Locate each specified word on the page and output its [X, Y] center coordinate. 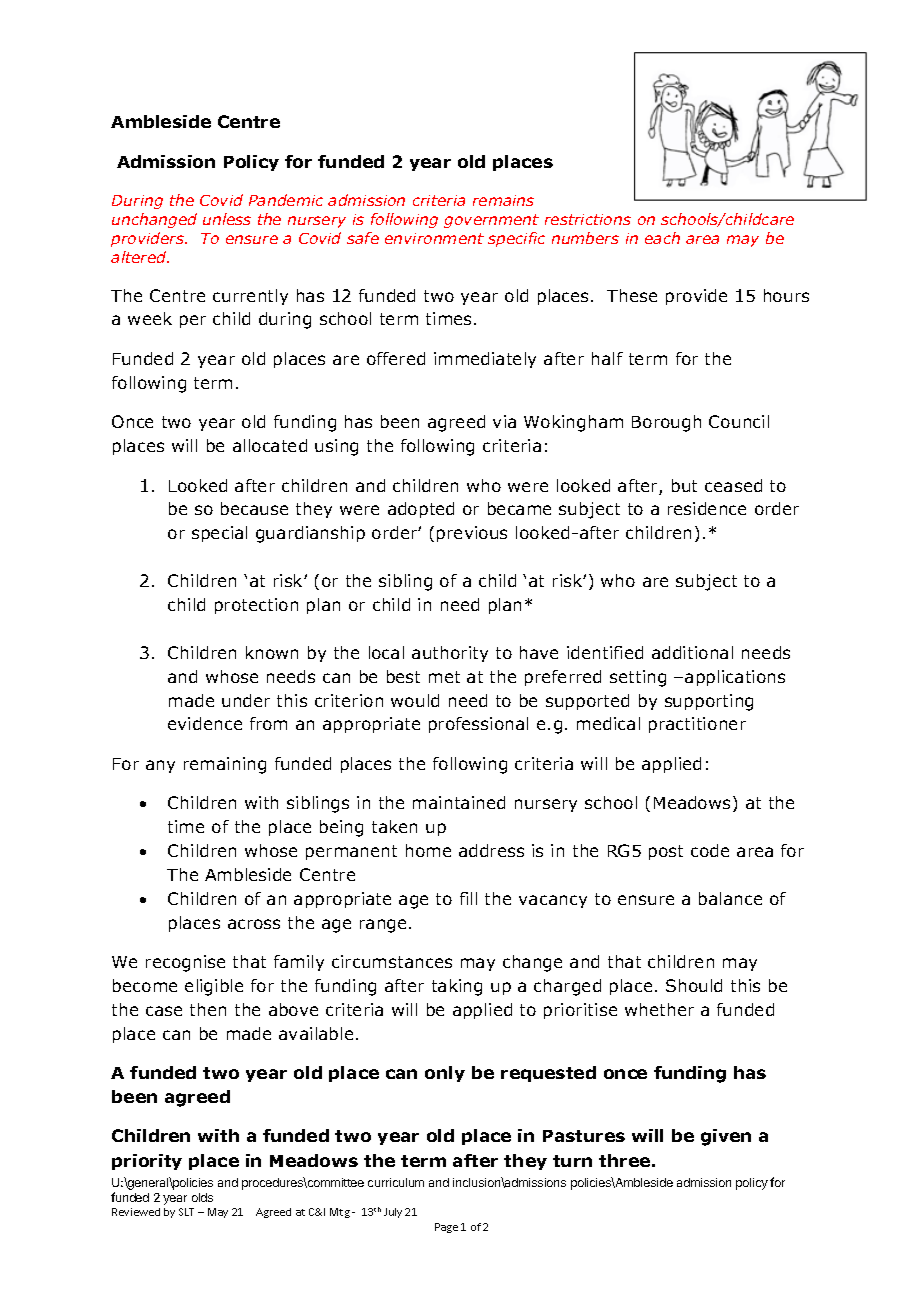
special [219, 534]
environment [434, 238]
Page [446, 1228]
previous [472, 534]
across [254, 924]
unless [227, 219]
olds [202, 1197]
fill [468, 898]
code [710, 850]
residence [707, 508]
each [662, 238]
